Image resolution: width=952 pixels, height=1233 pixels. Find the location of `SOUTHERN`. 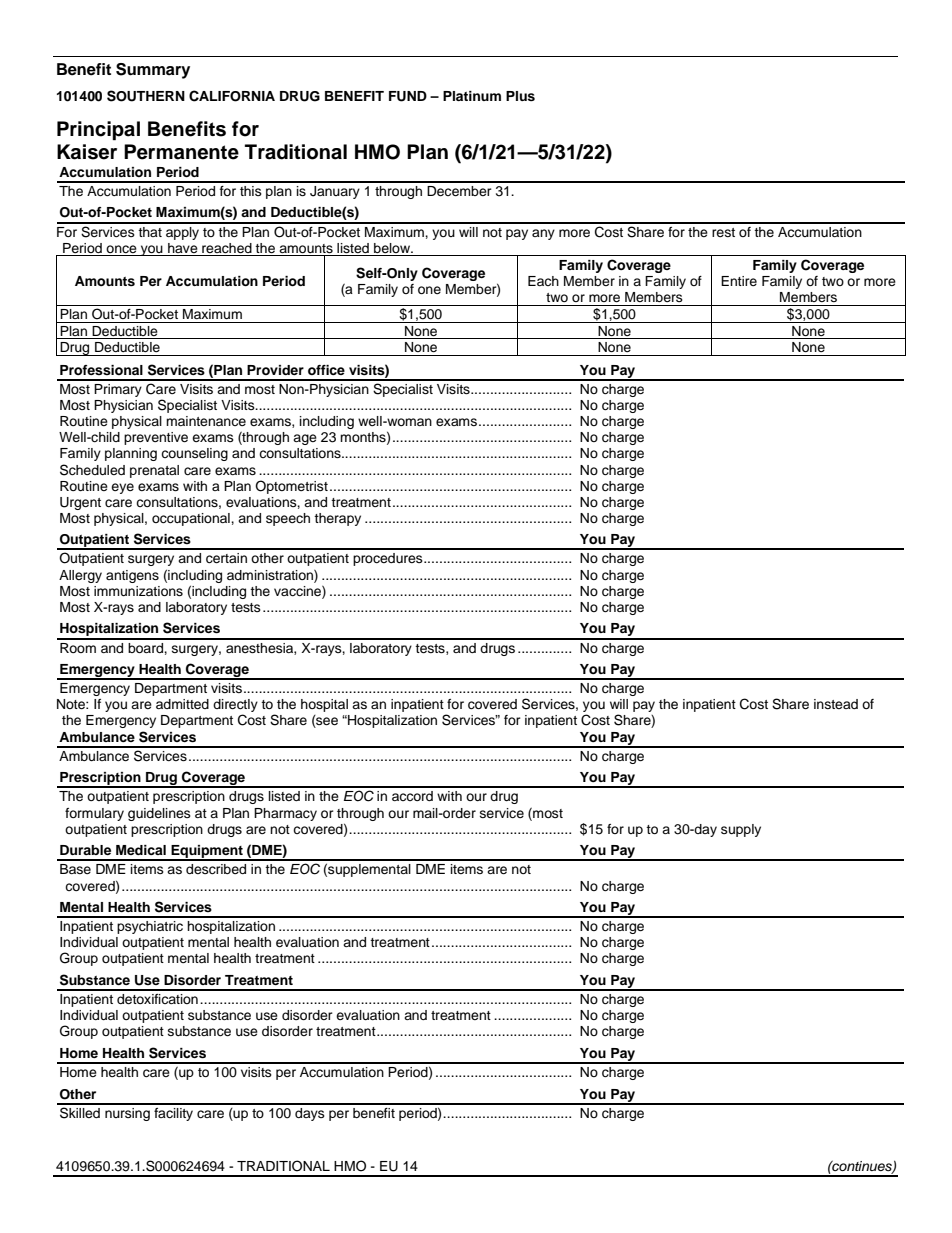

SOUTHERN is located at coordinates (146, 96).
